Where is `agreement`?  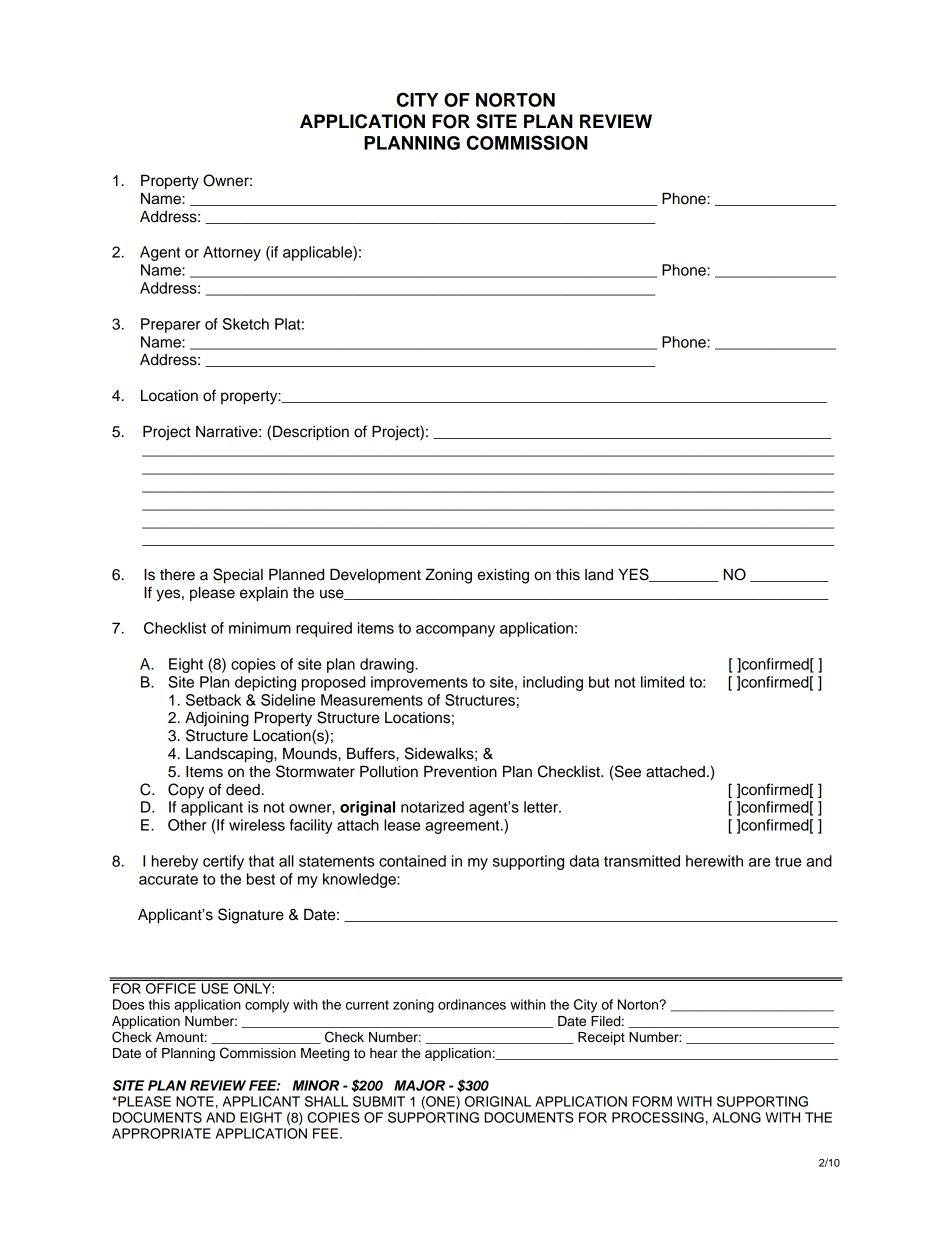
agreement is located at coordinates (463, 827).
